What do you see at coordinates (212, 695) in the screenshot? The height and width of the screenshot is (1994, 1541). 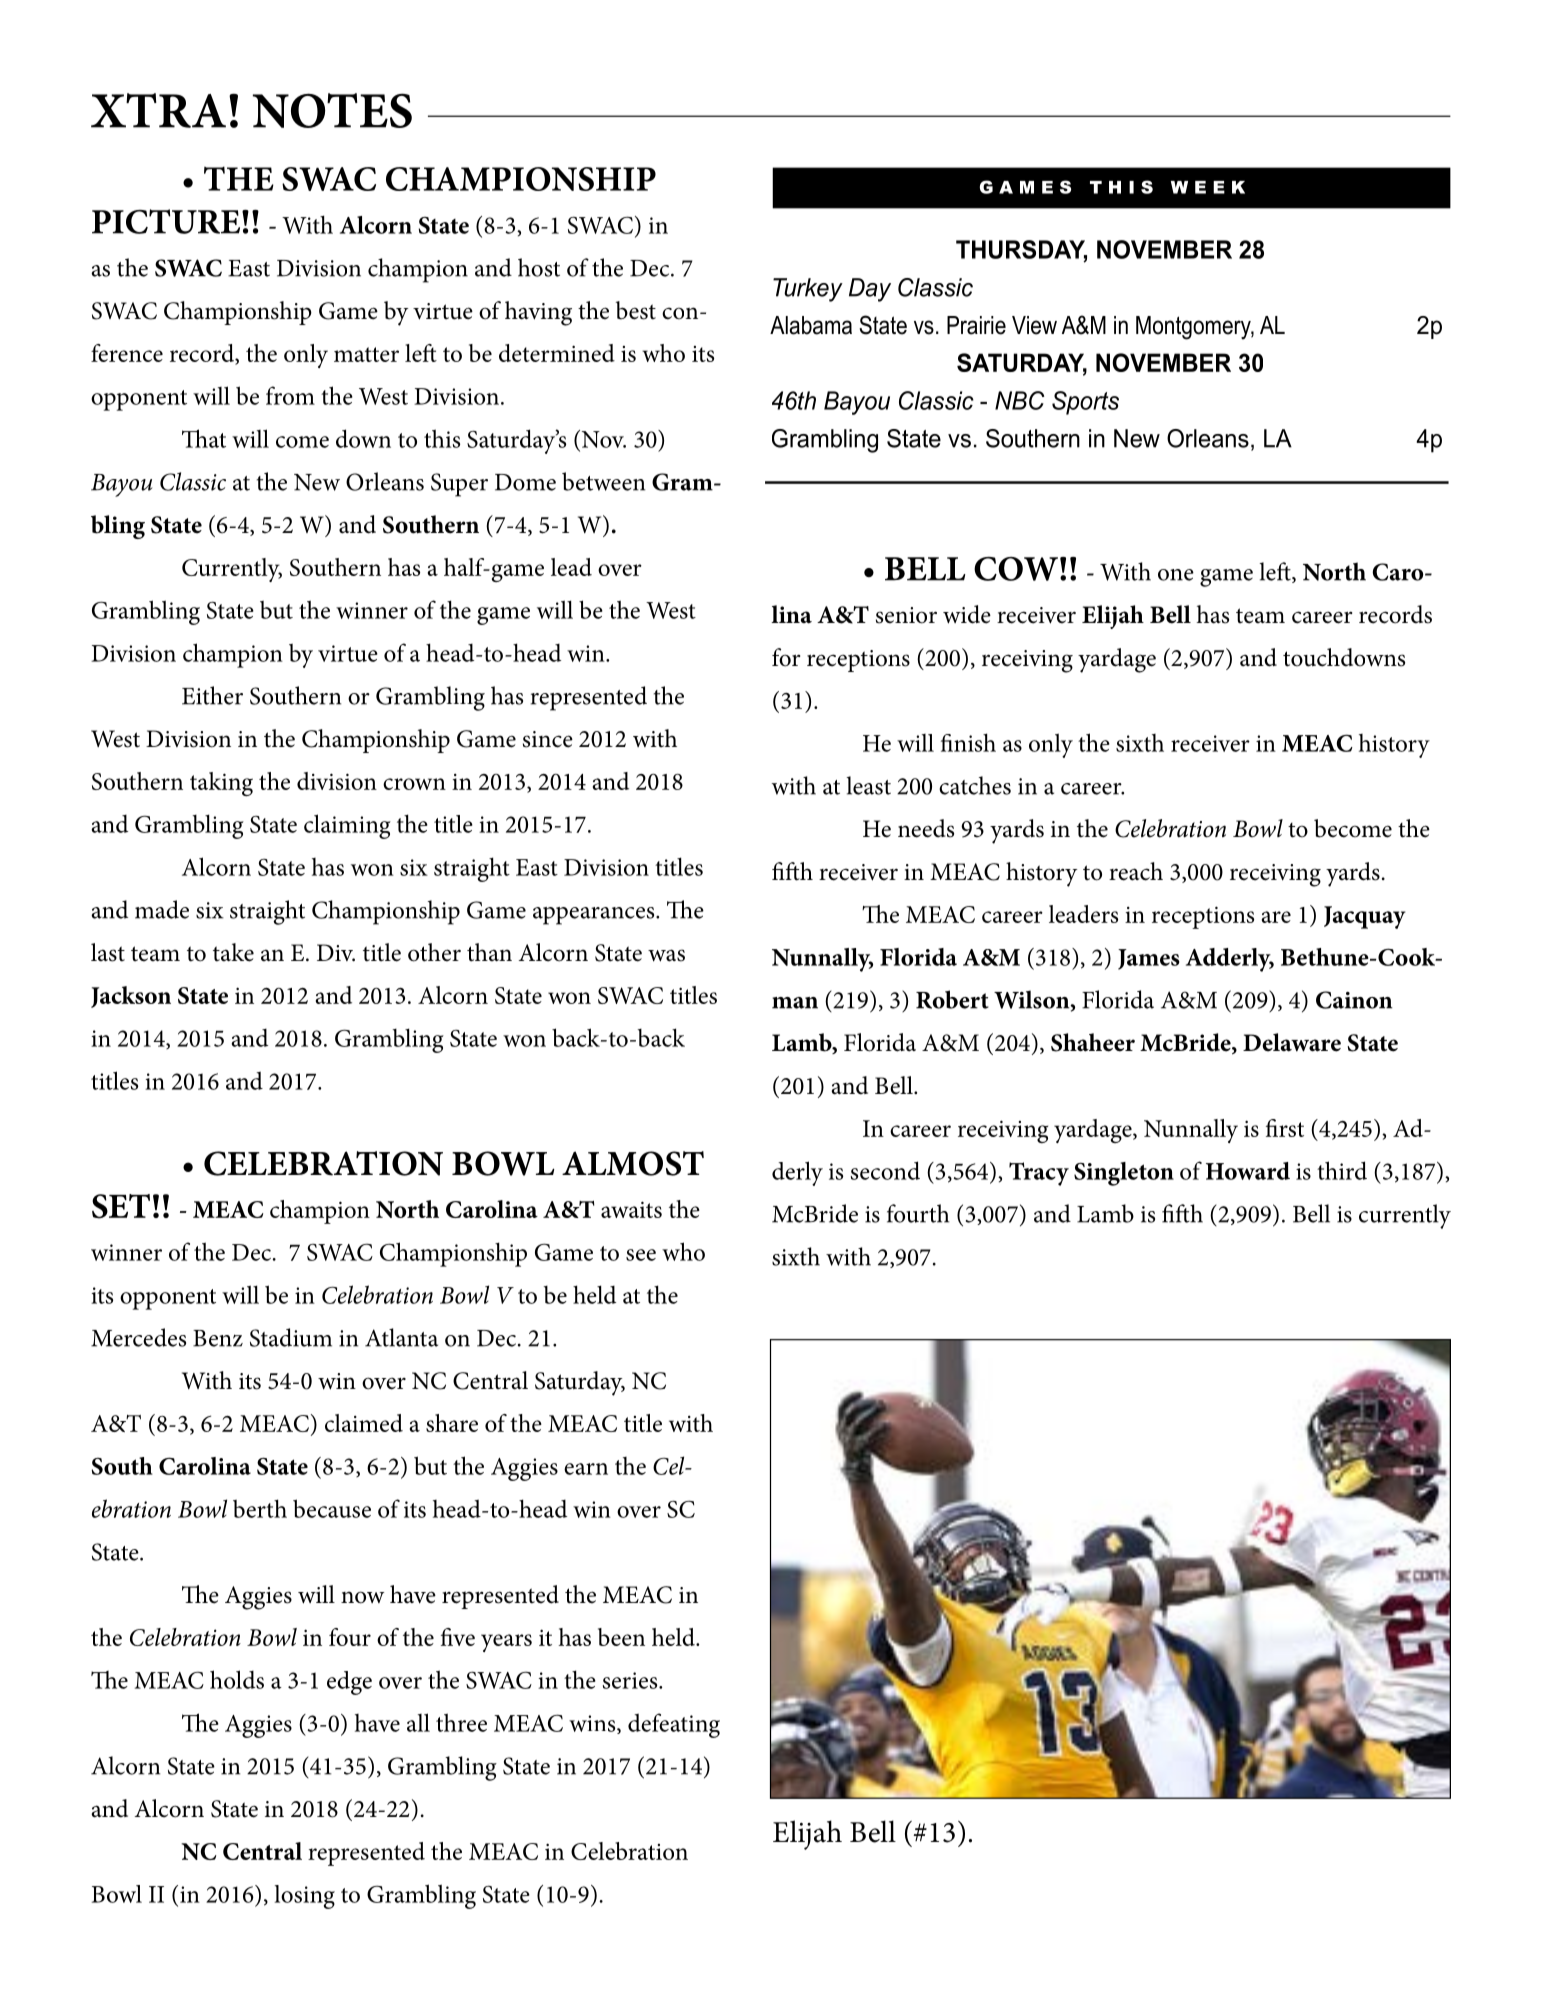 I see `Either` at bounding box center [212, 695].
